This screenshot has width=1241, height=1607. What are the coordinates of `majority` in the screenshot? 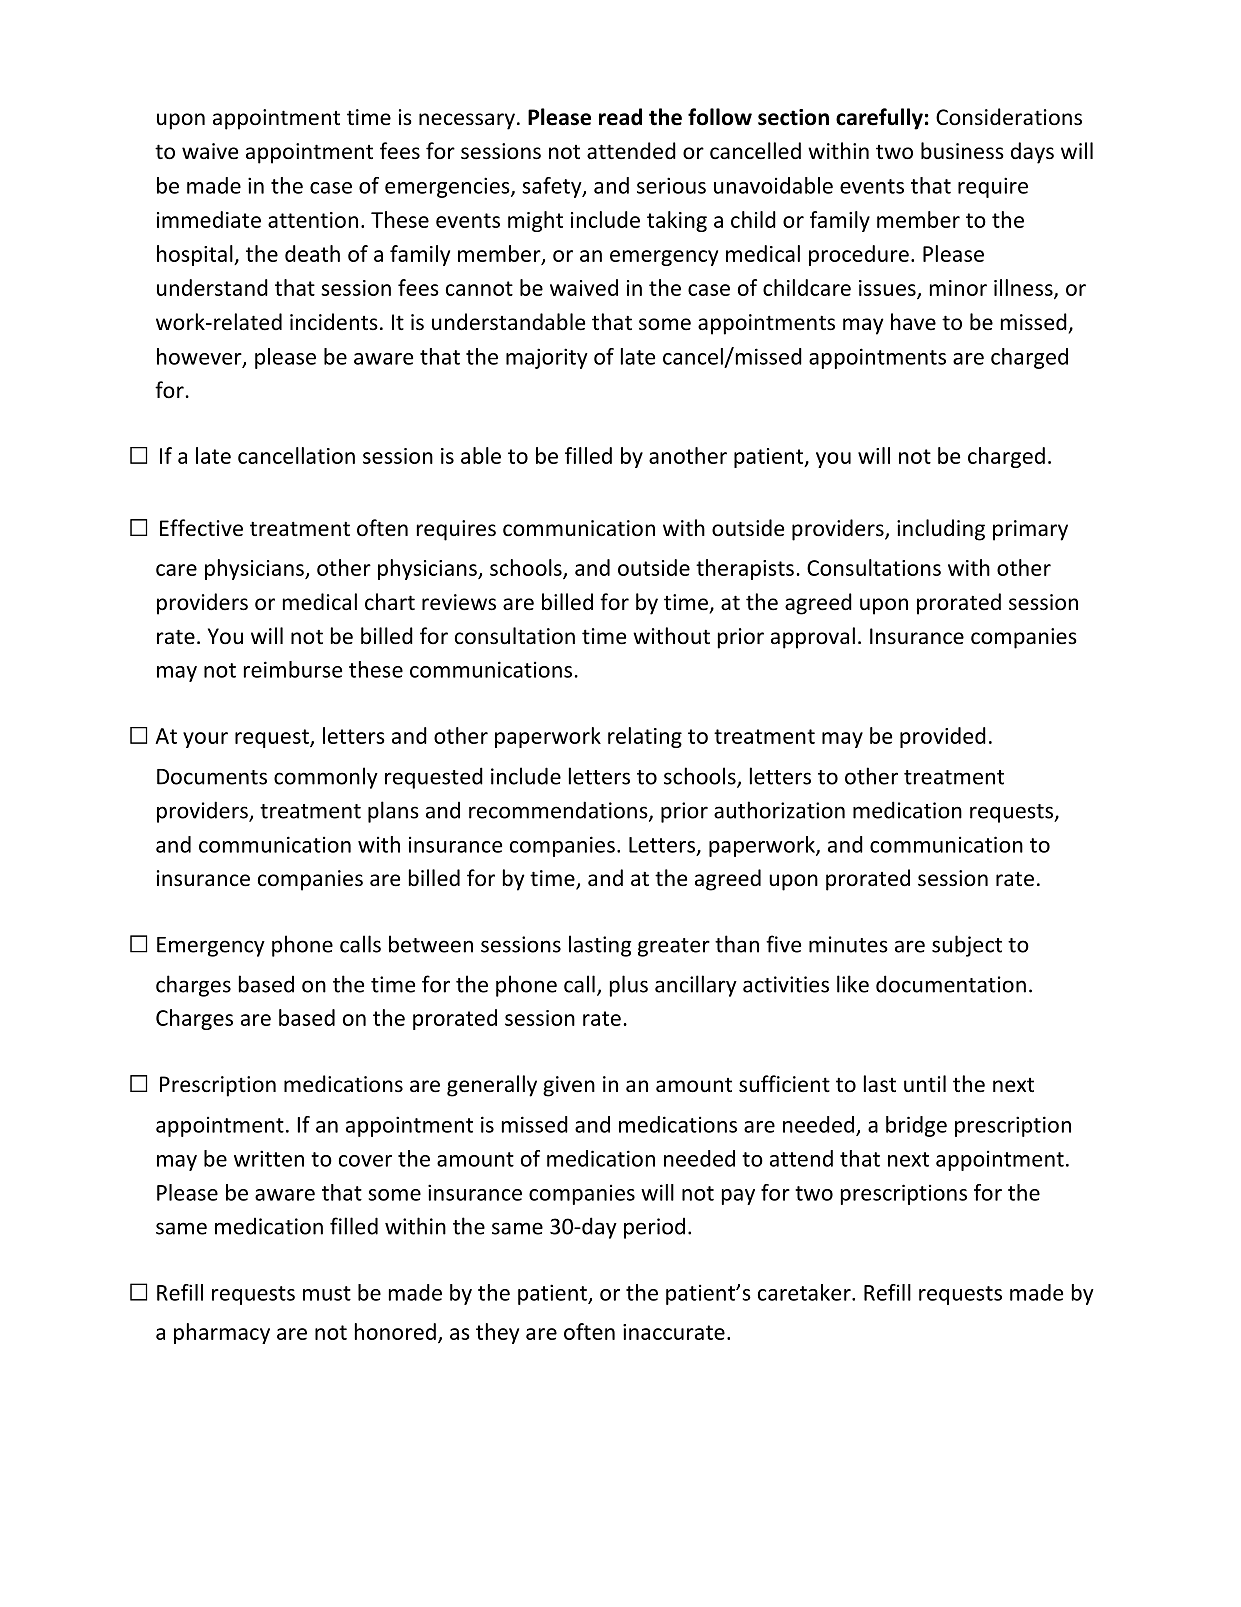 It's located at (547, 358).
